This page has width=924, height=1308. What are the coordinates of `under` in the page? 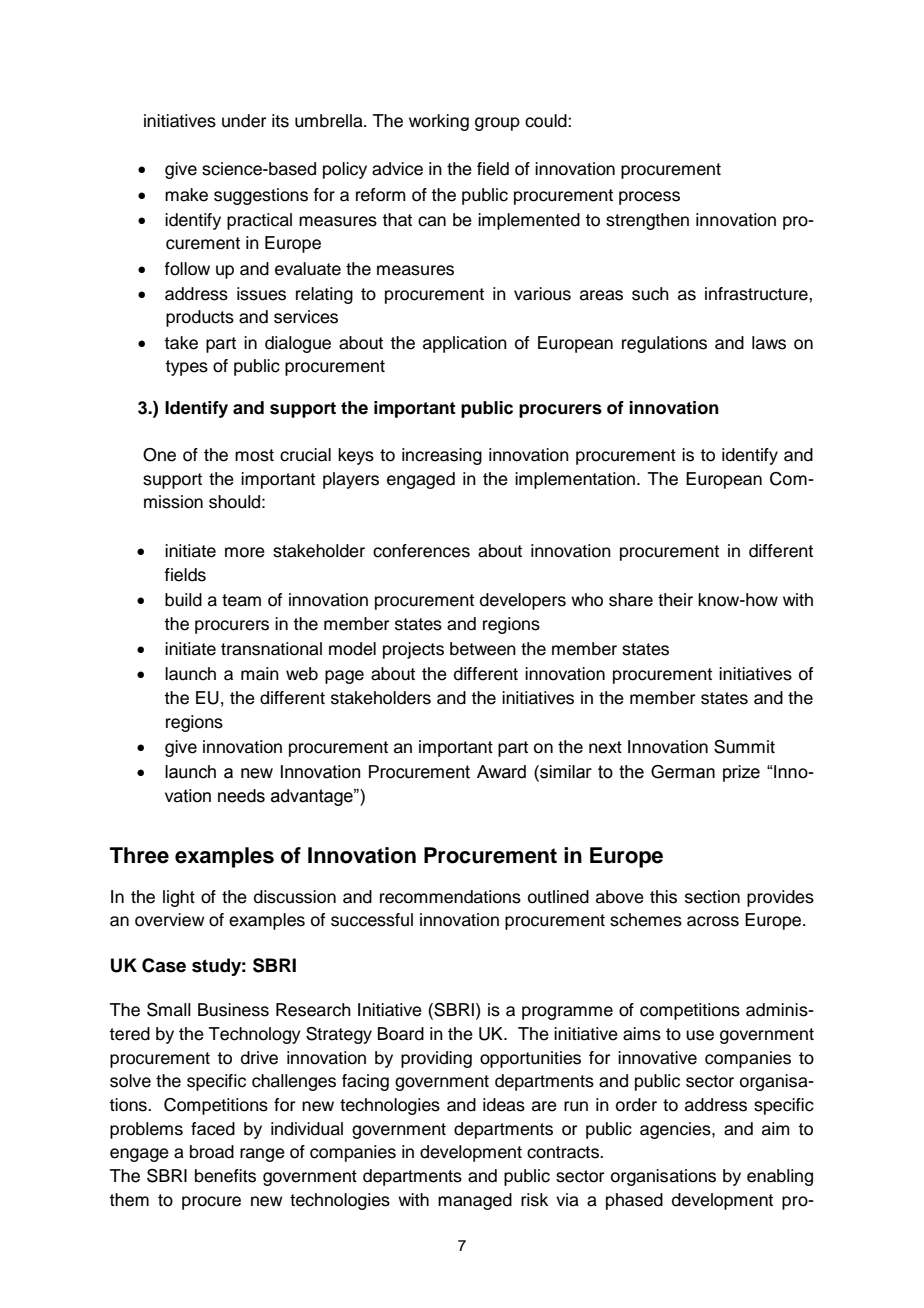 It's located at (244, 121).
